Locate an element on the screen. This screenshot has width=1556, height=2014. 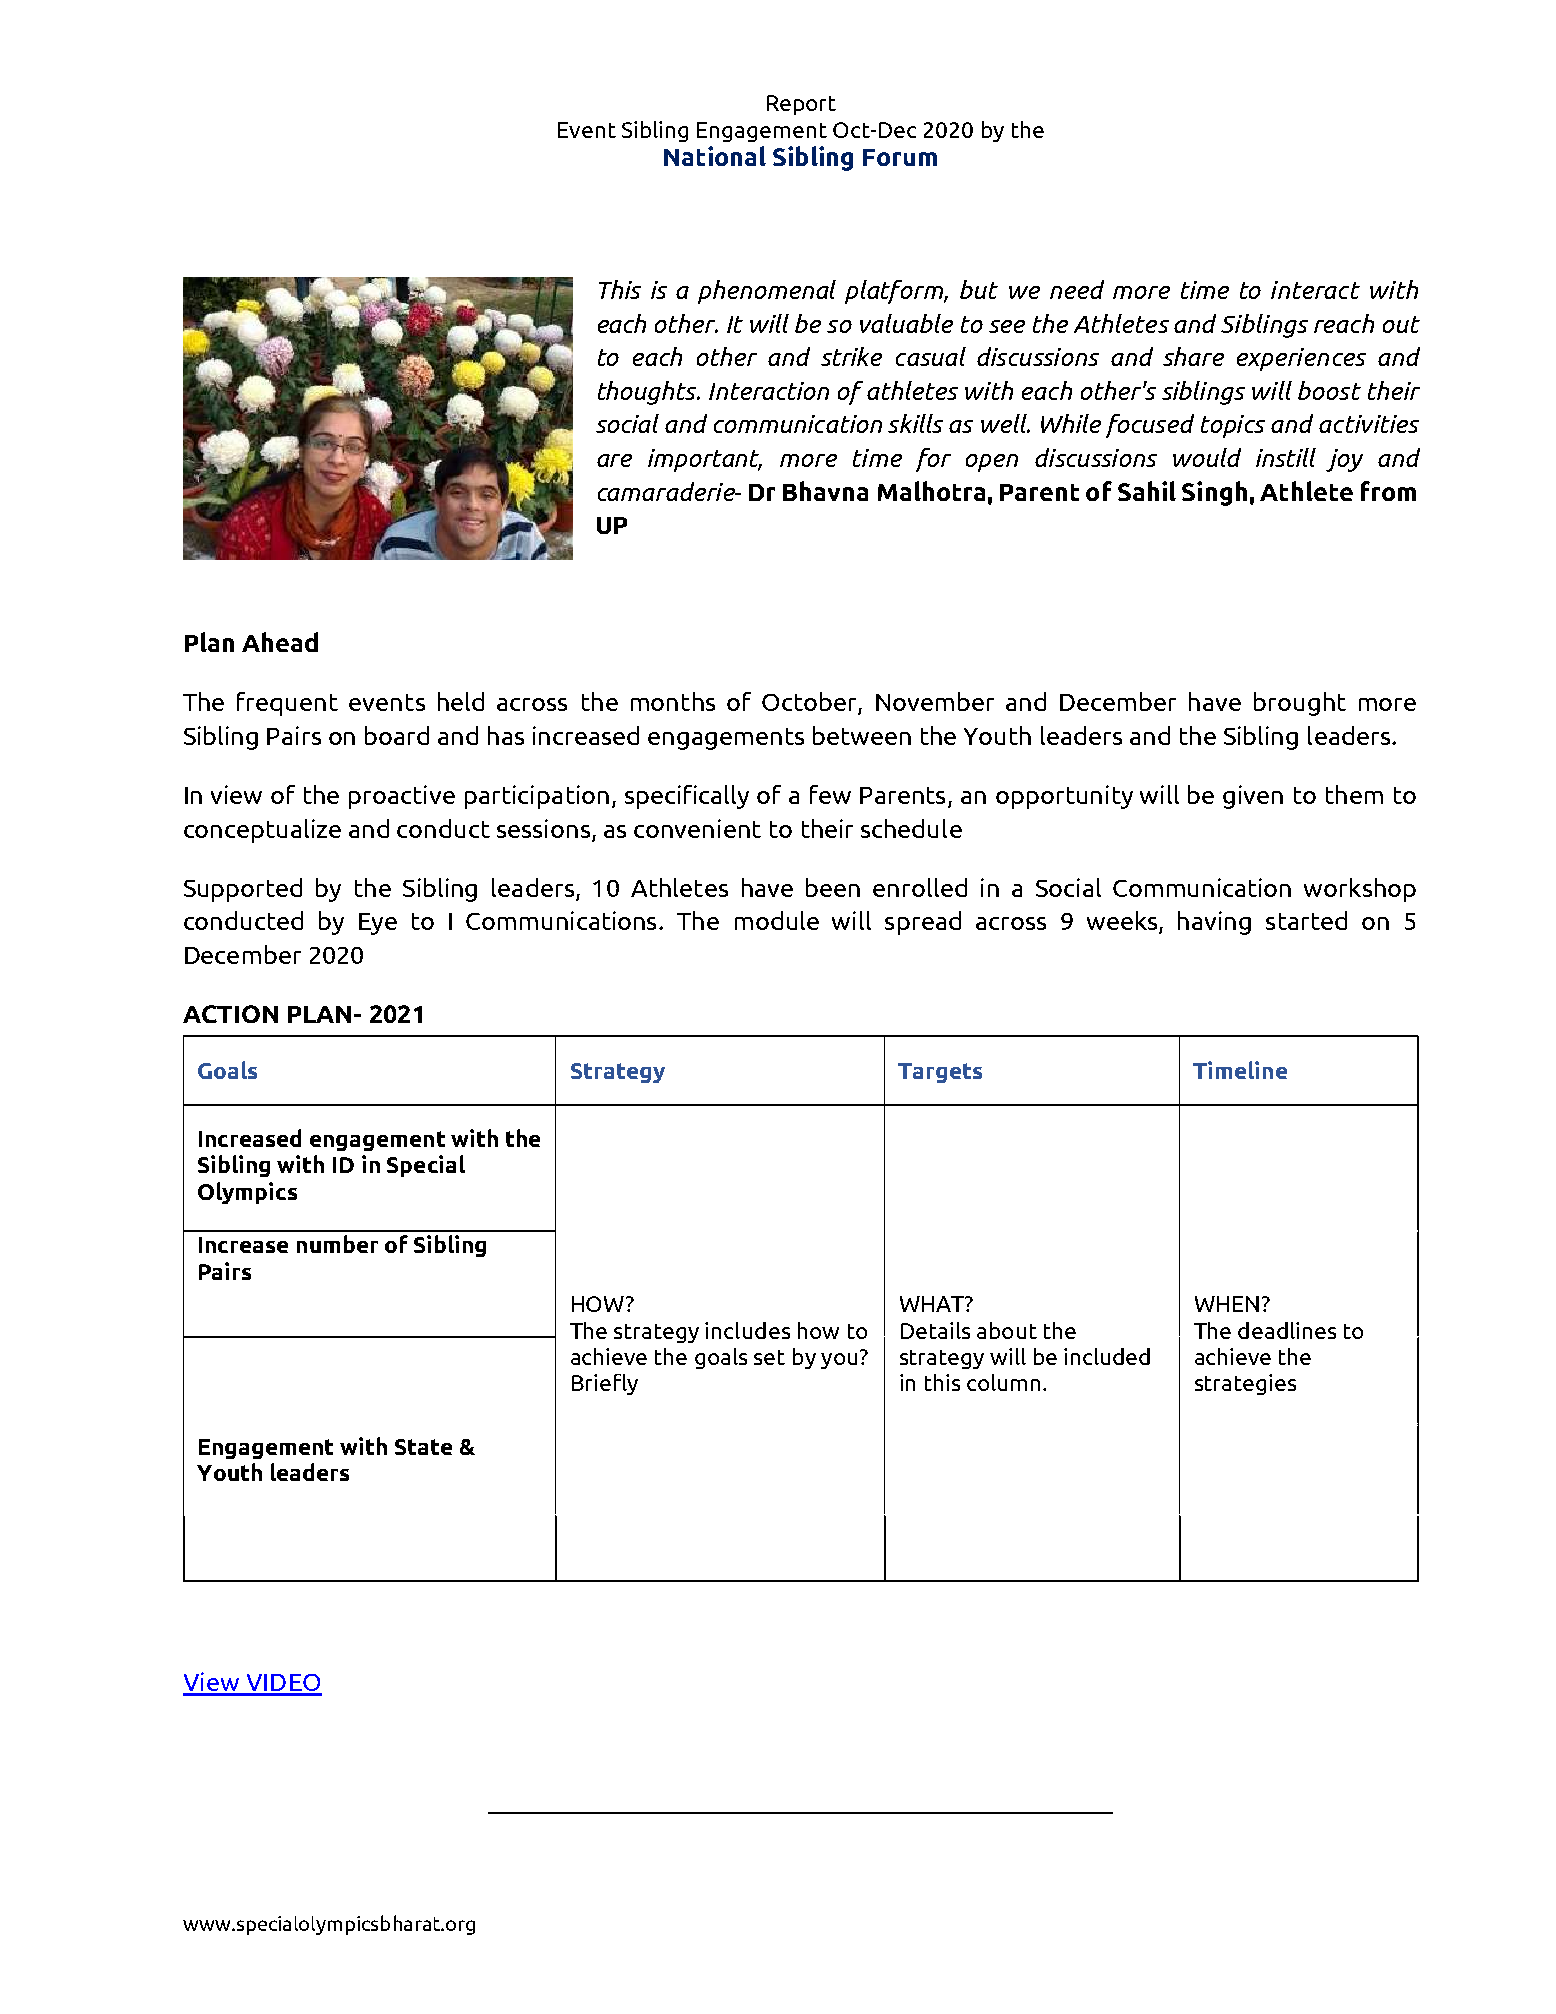
having is located at coordinates (1214, 923).
